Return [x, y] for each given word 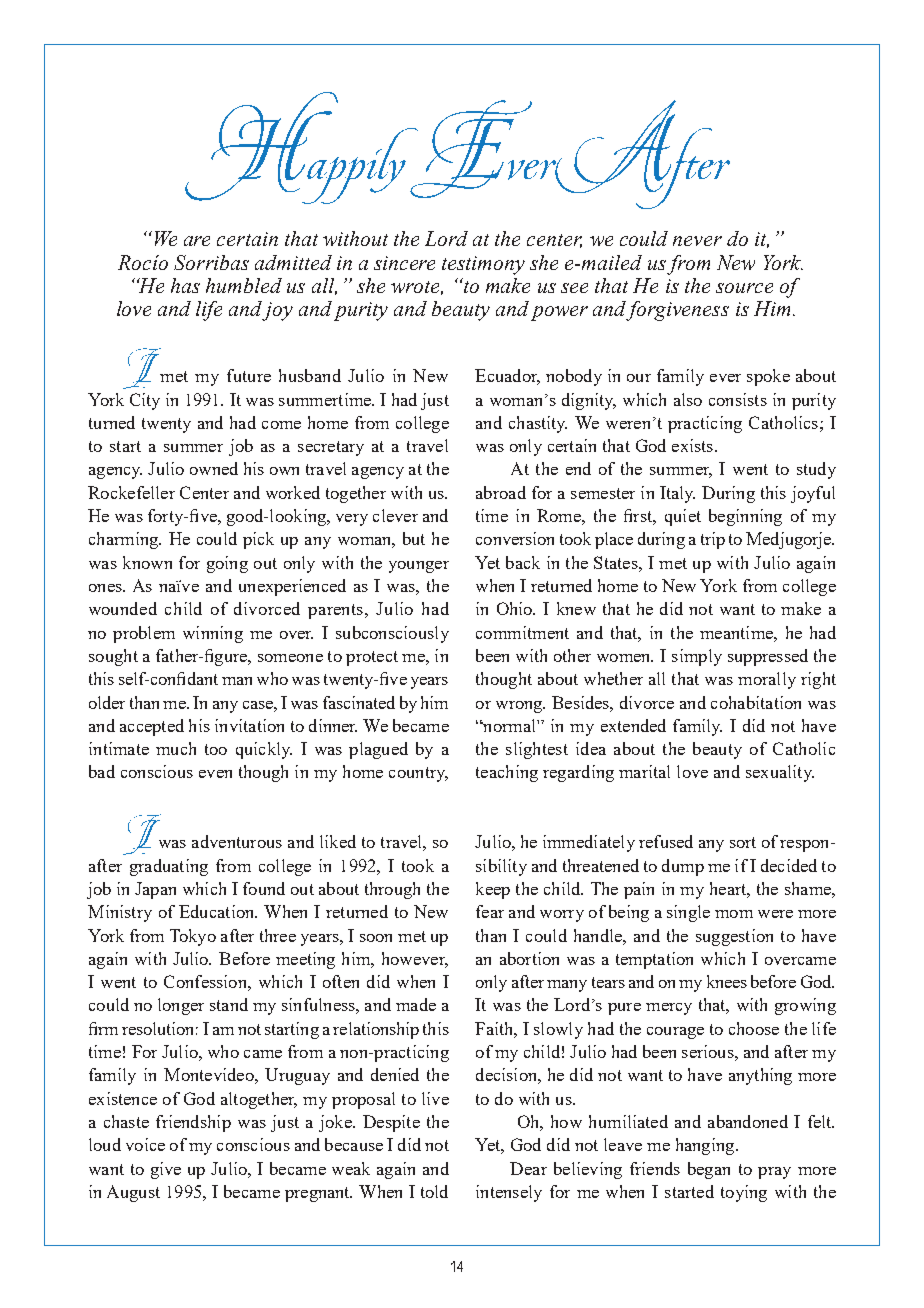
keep [493, 890]
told [434, 1191]
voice [145, 1144]
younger [419, 567]
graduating [169, 867]
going [227, 564]
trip [713, 540]
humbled [244, 285]
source [744, 288]
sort [743, 842]
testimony [483, 265]
